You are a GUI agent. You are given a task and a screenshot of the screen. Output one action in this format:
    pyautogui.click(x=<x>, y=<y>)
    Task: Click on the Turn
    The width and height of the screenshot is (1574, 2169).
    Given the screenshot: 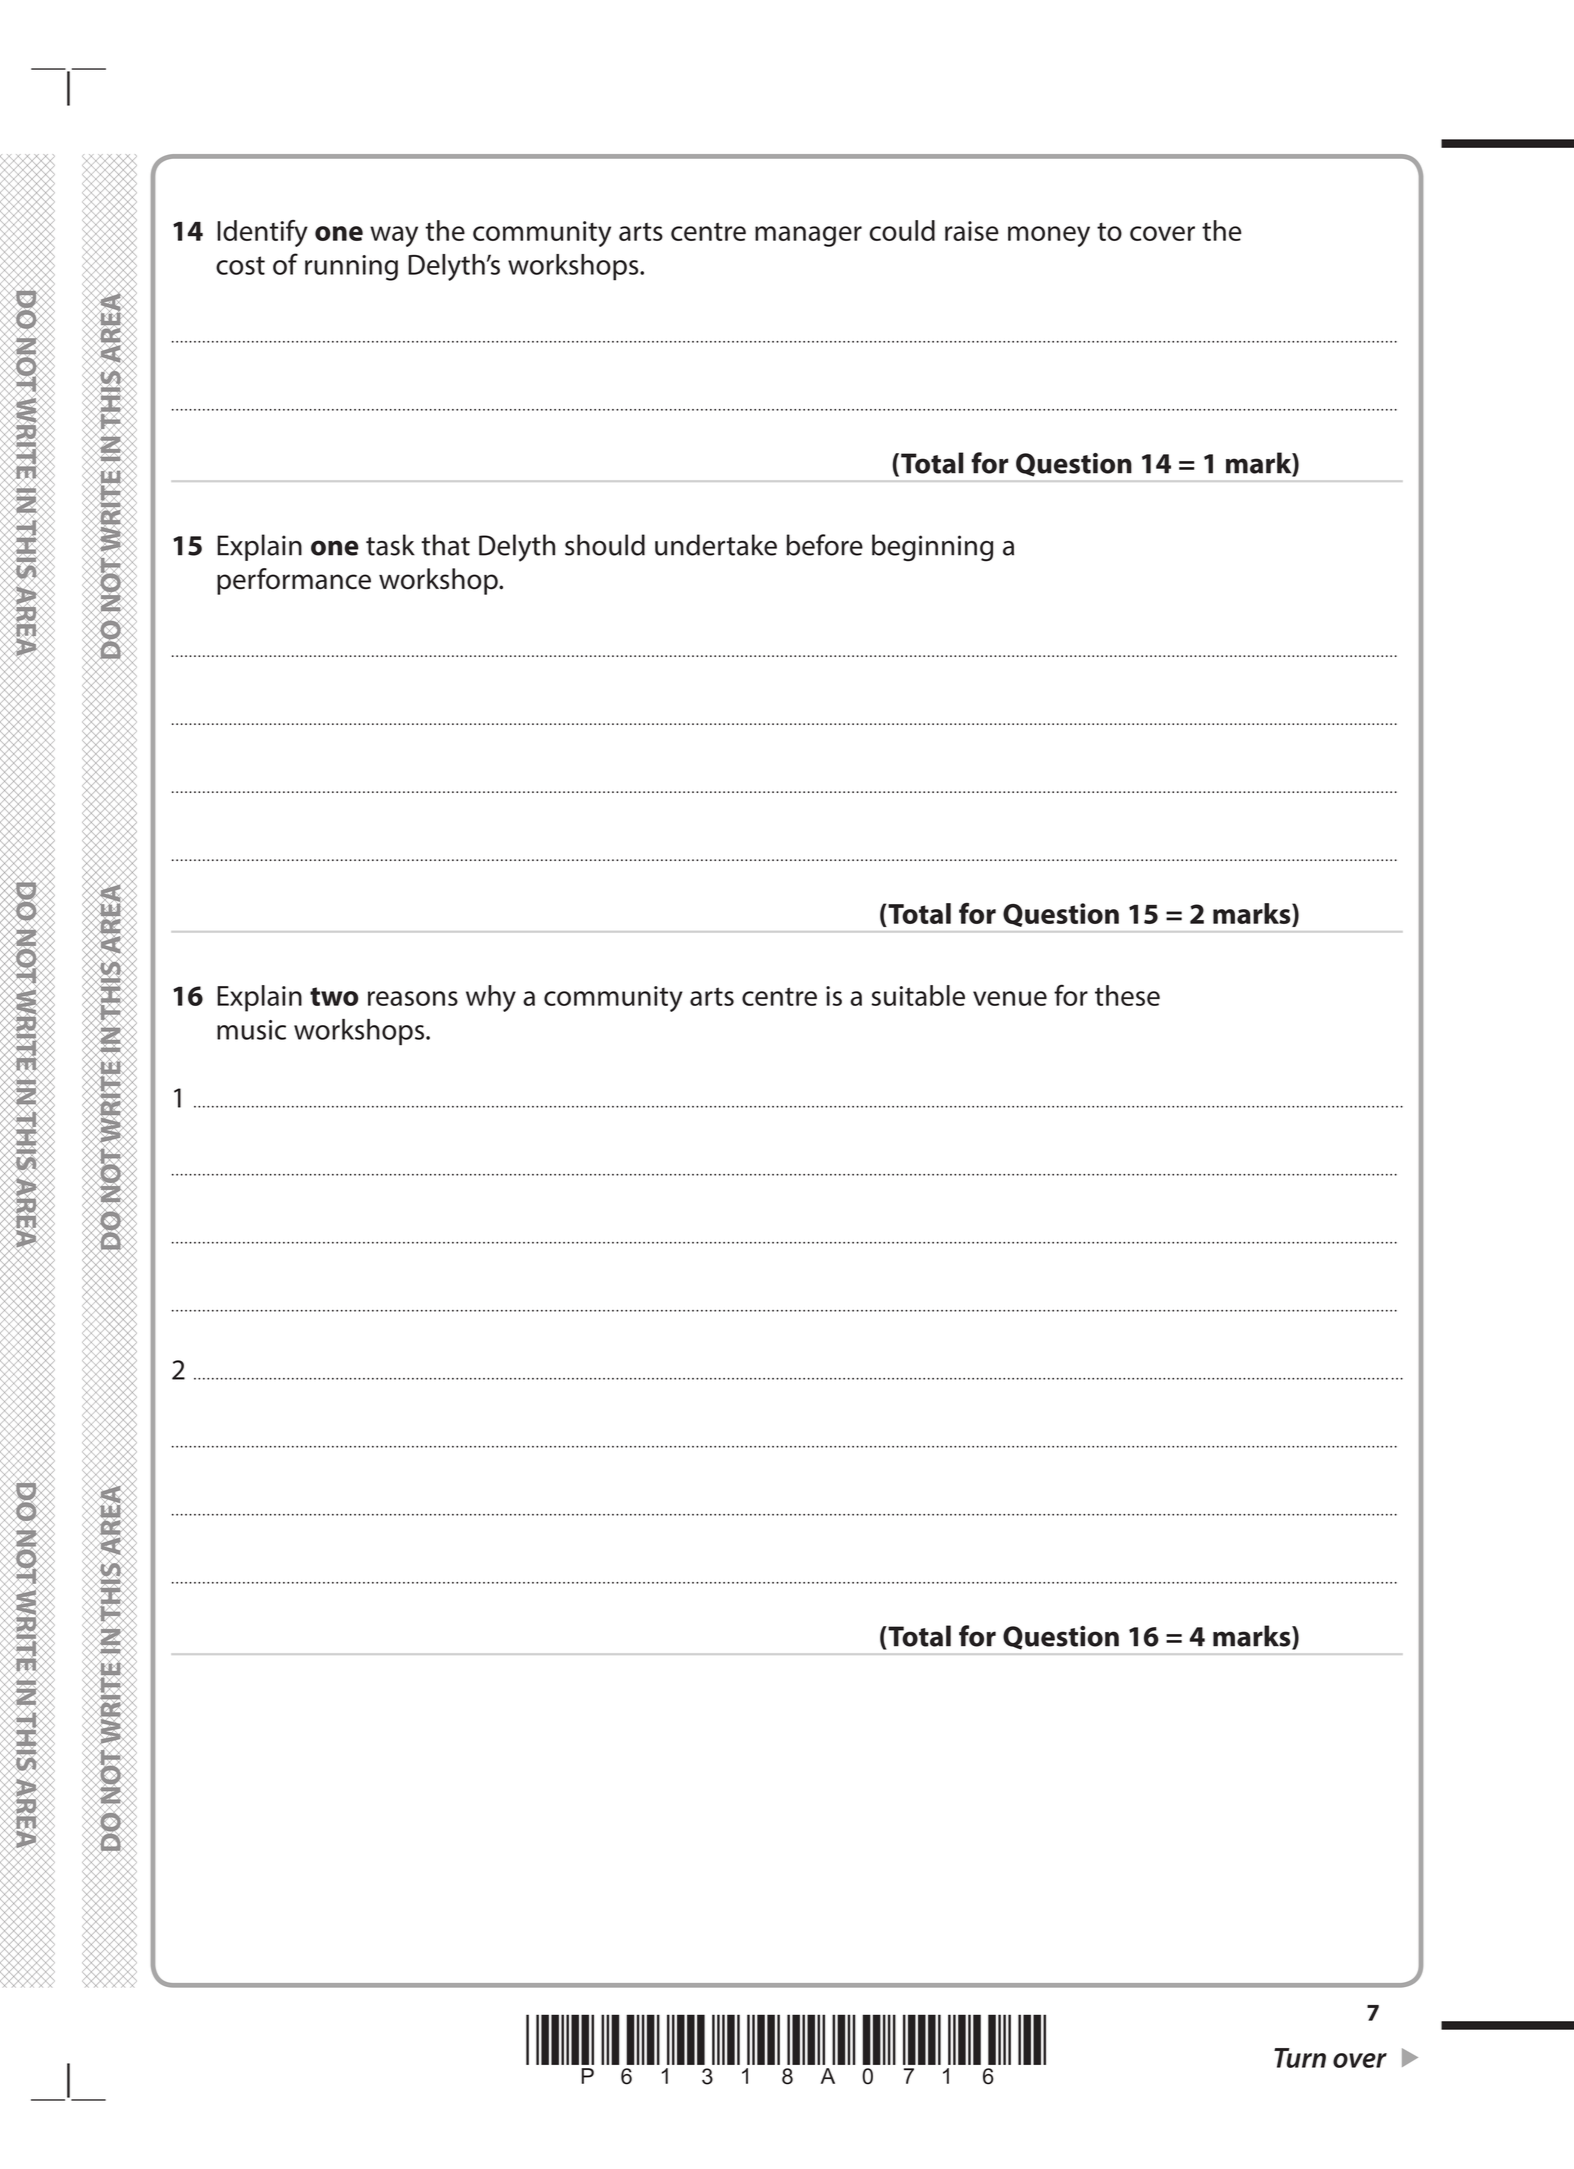 What is the action you would take?
    pyautogui.click(x=1300, y=2058)
